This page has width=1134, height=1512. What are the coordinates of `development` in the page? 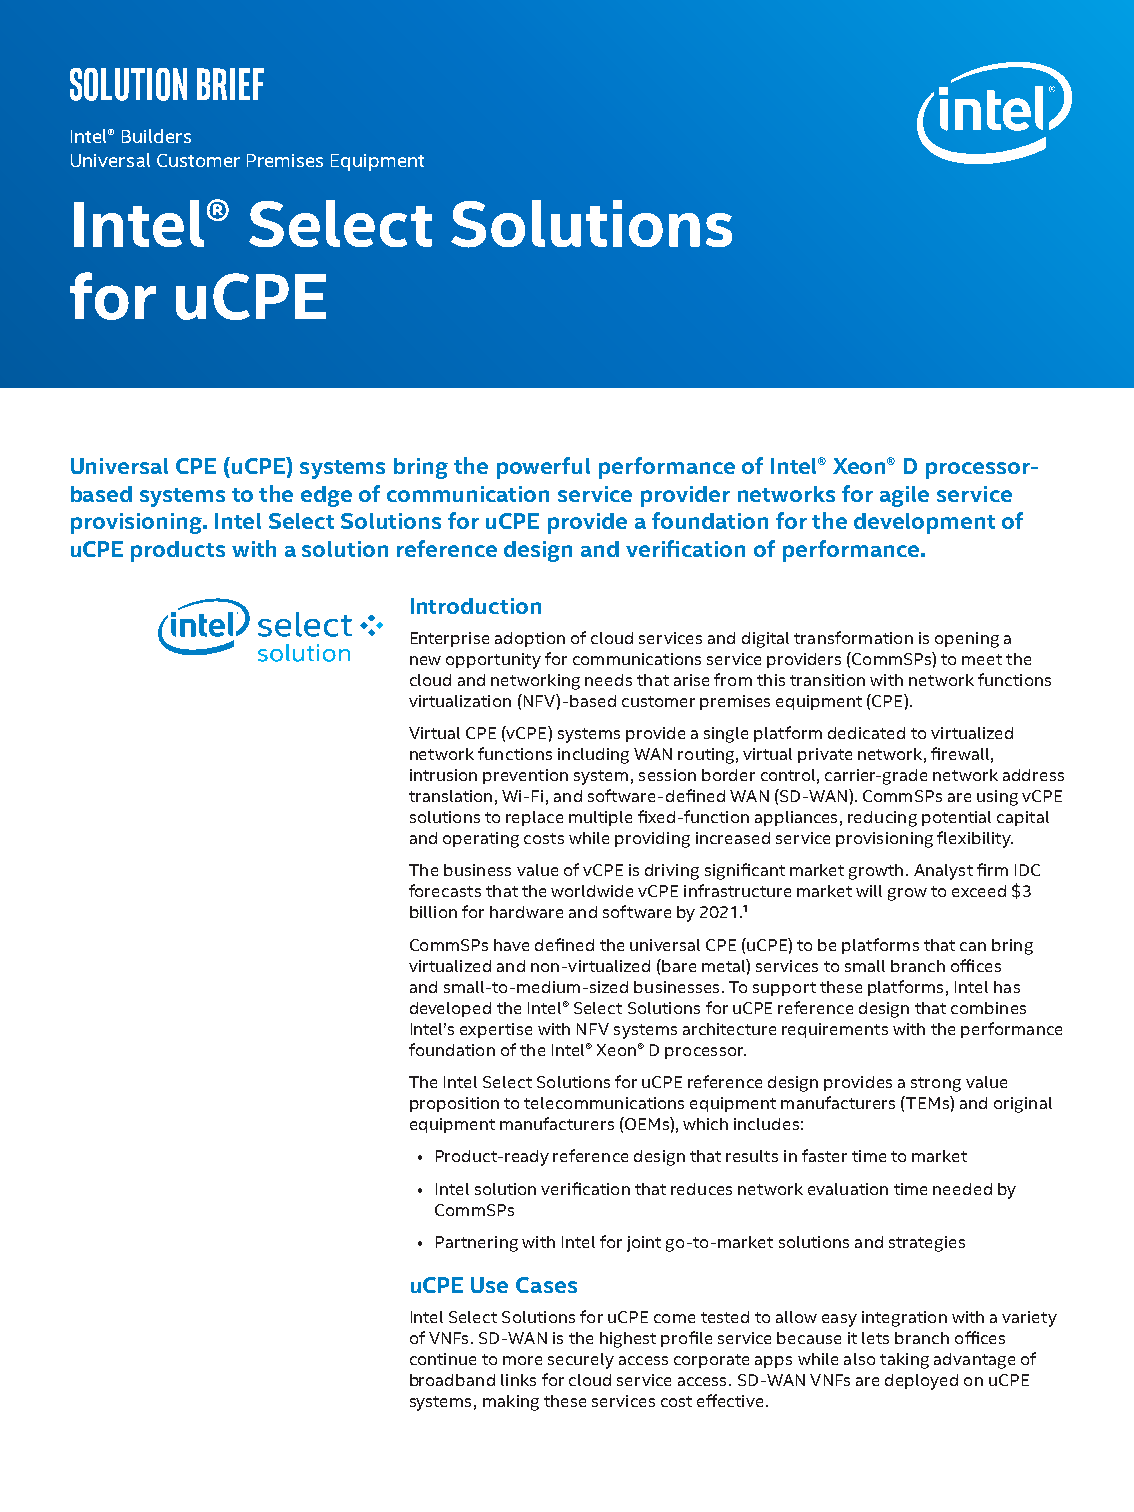 It's located at (924, 523).
